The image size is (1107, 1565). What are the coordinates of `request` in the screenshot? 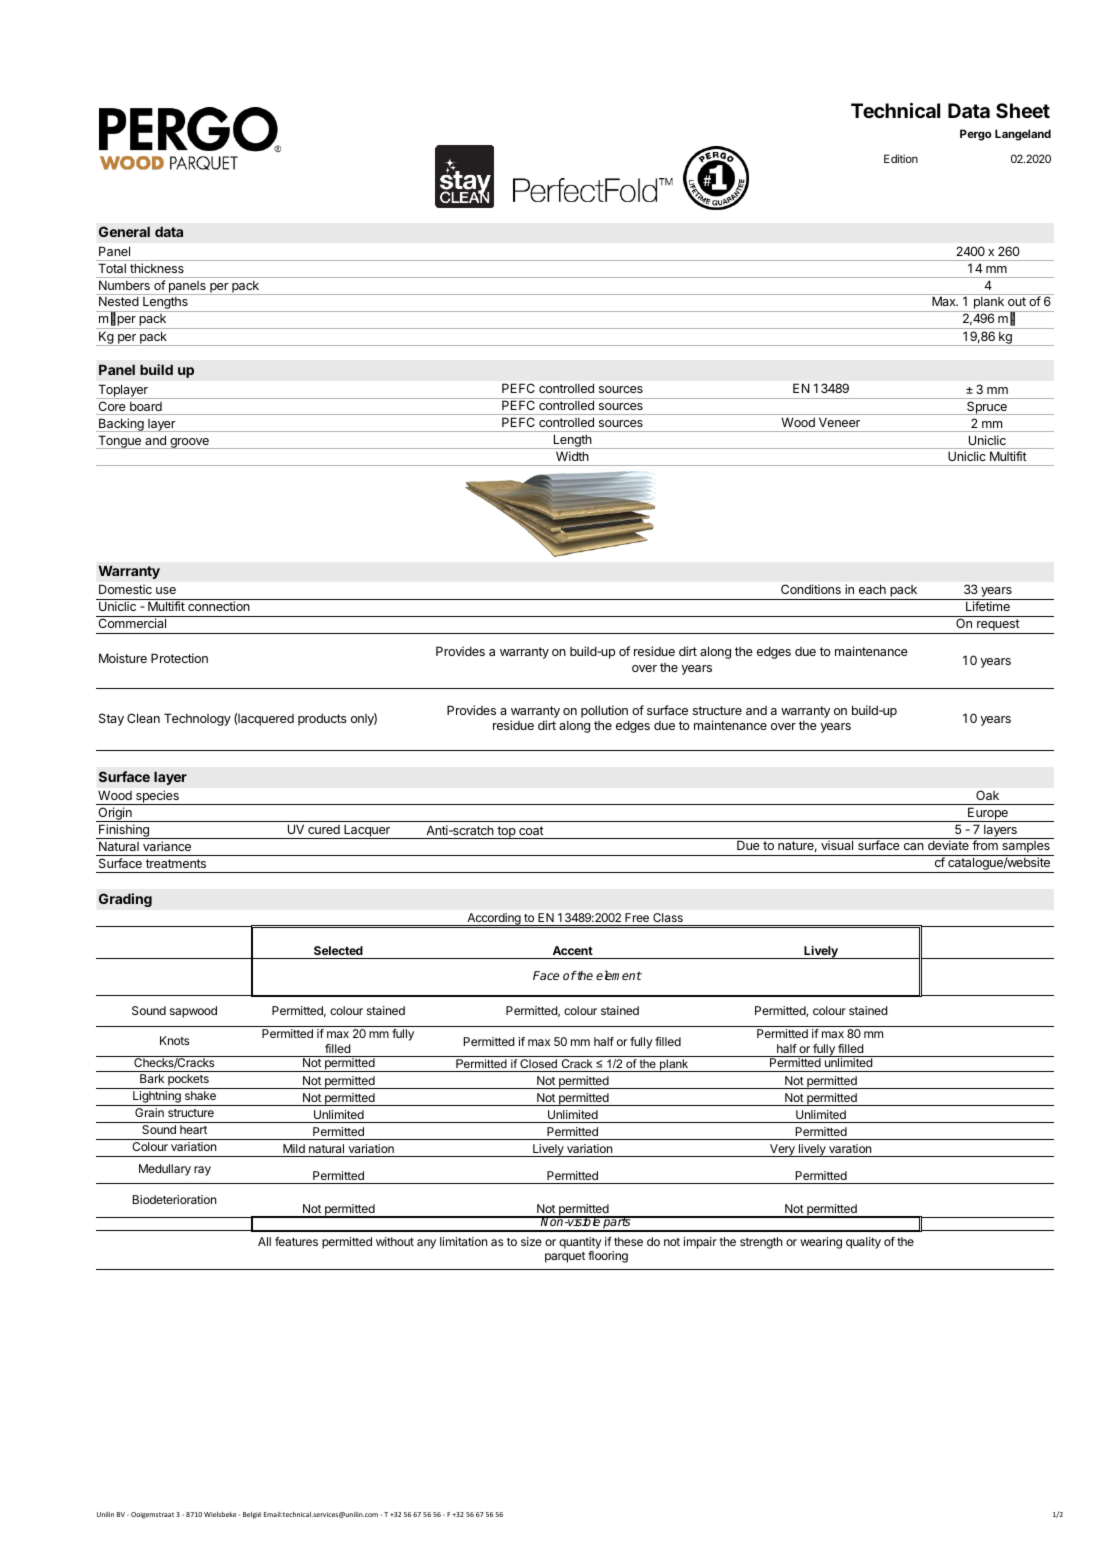 It's located at (998, 626).
